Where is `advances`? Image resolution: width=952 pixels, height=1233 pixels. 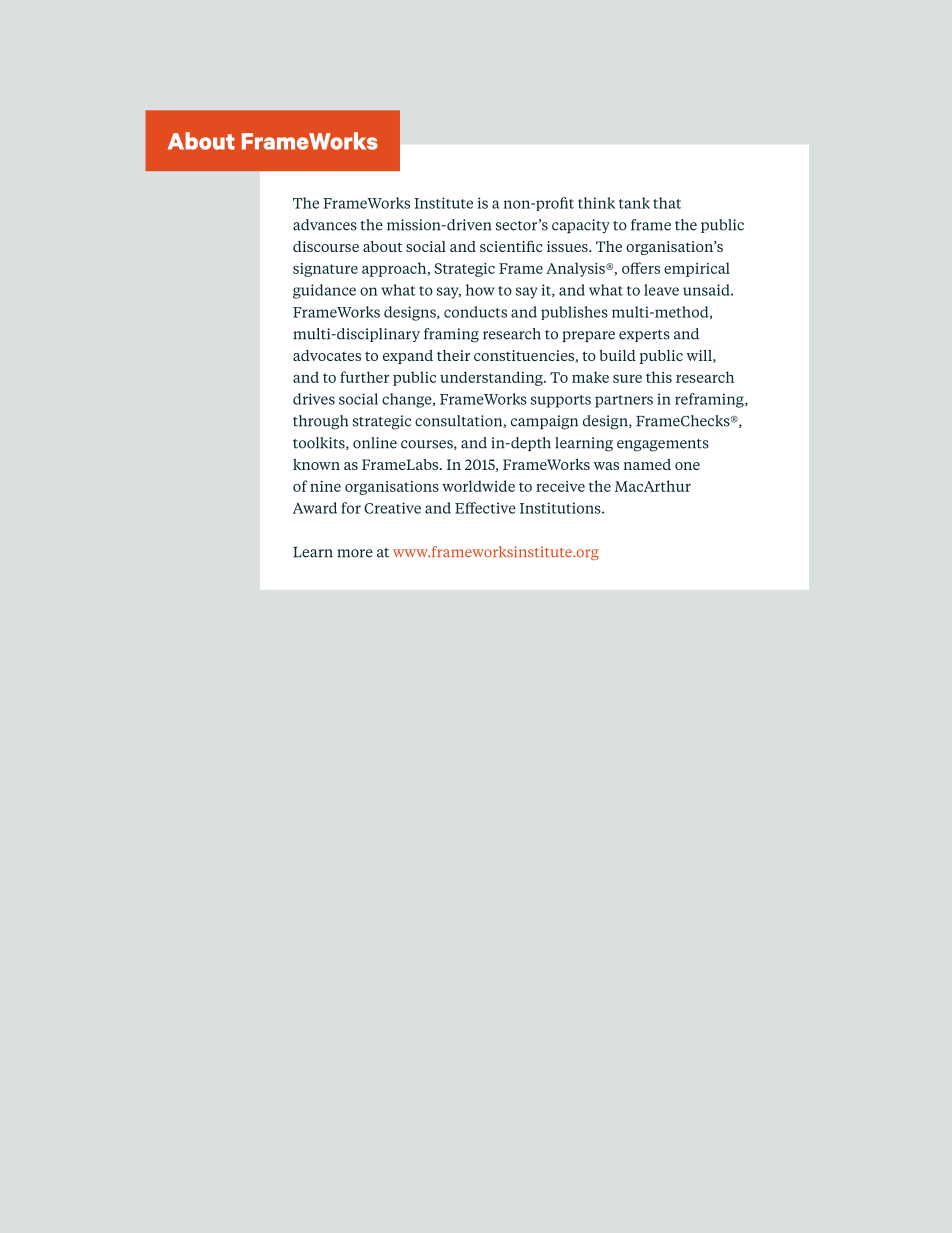 advances is located at coordinates (325, 225).
